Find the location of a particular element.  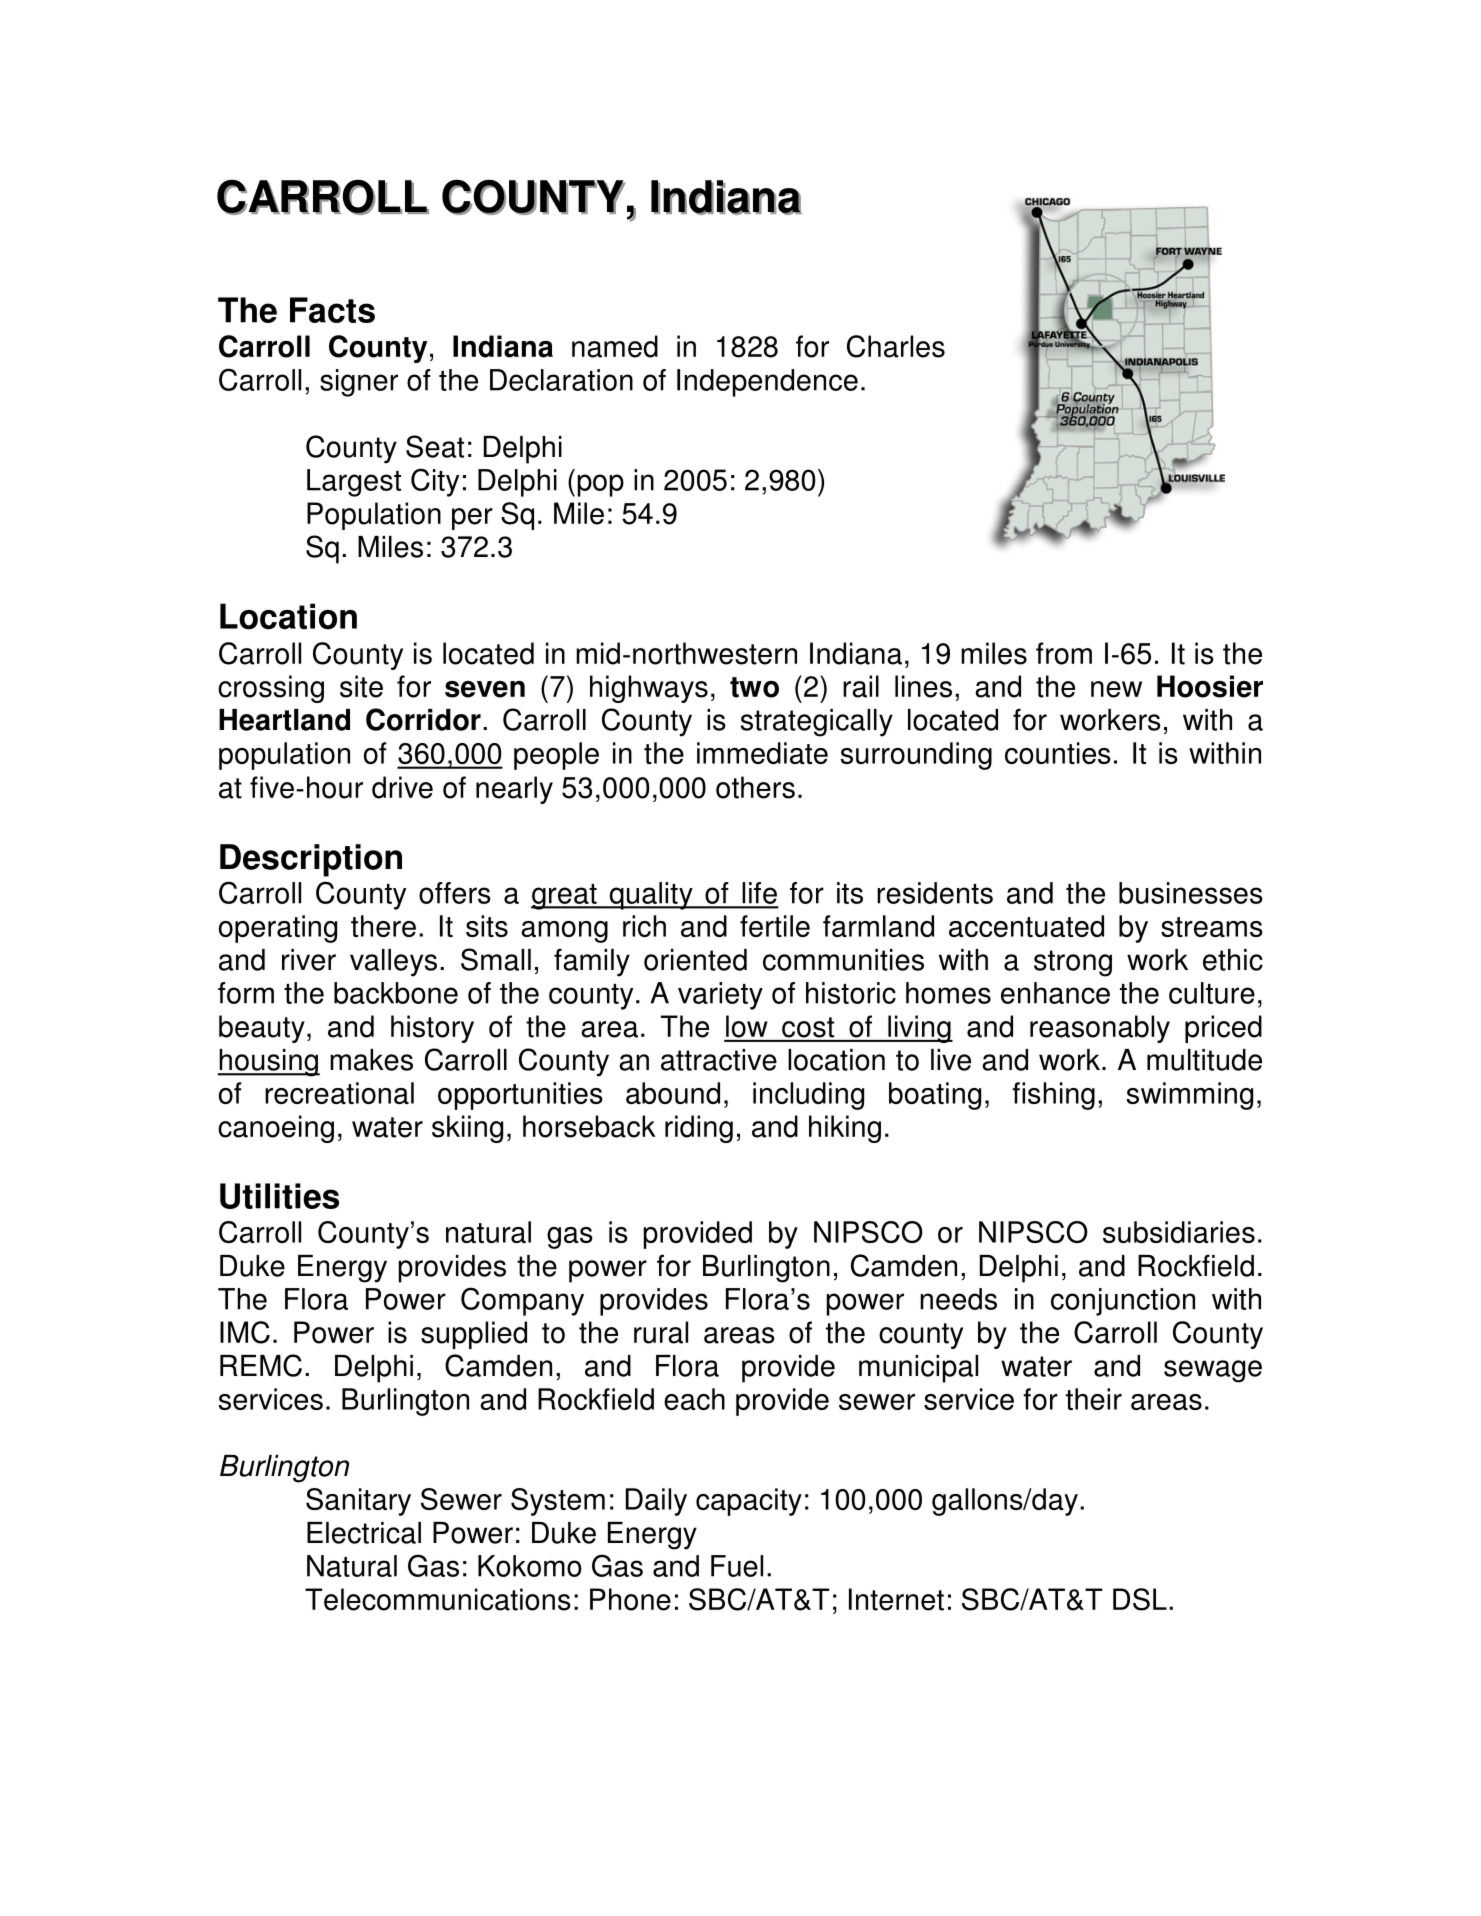

rural is located at coordinates (661, 1332).
